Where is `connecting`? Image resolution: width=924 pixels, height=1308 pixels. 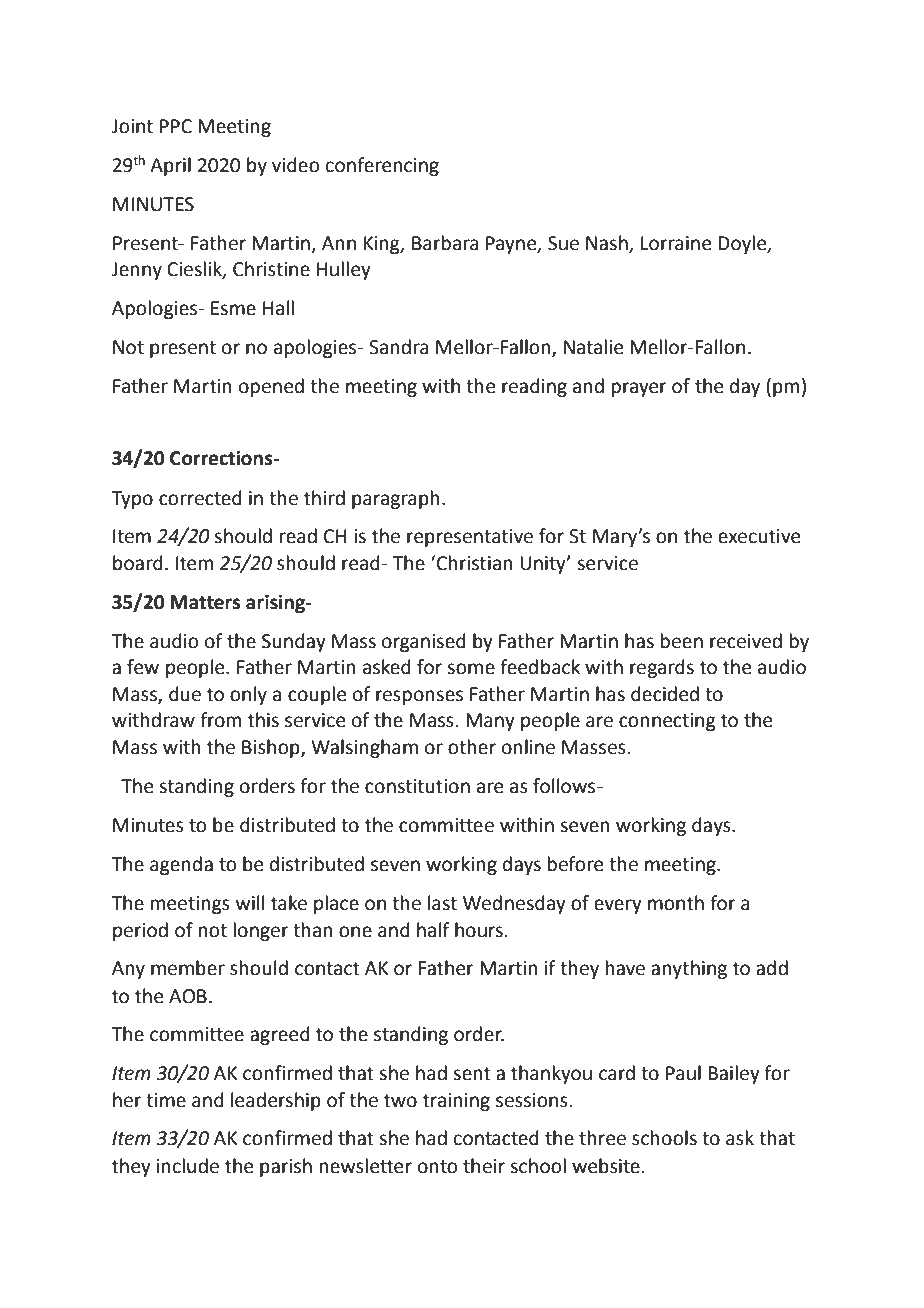
connecting is located at coordinates (667, 722).
